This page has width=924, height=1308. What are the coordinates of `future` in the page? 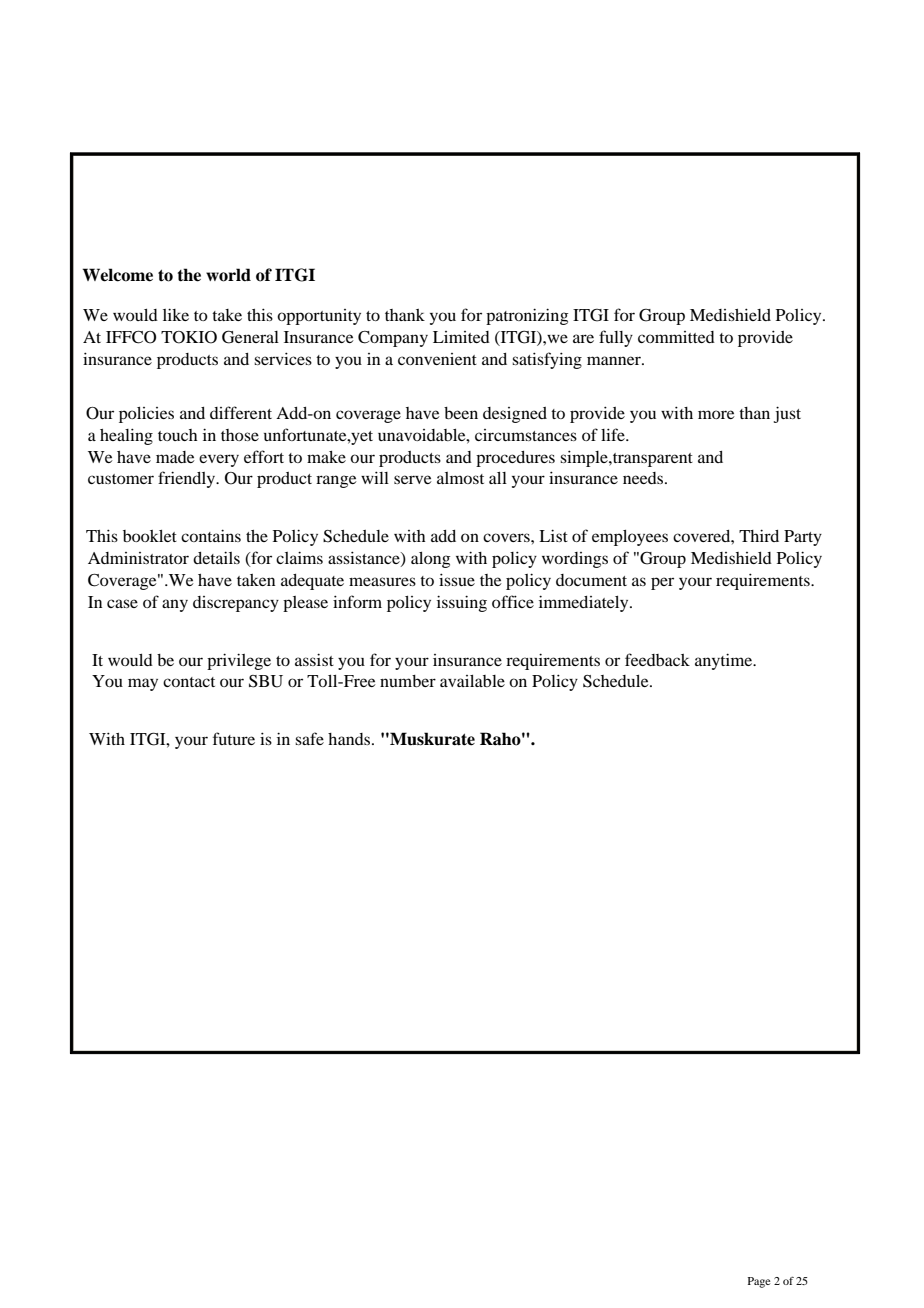 It's located at (234, 738).
